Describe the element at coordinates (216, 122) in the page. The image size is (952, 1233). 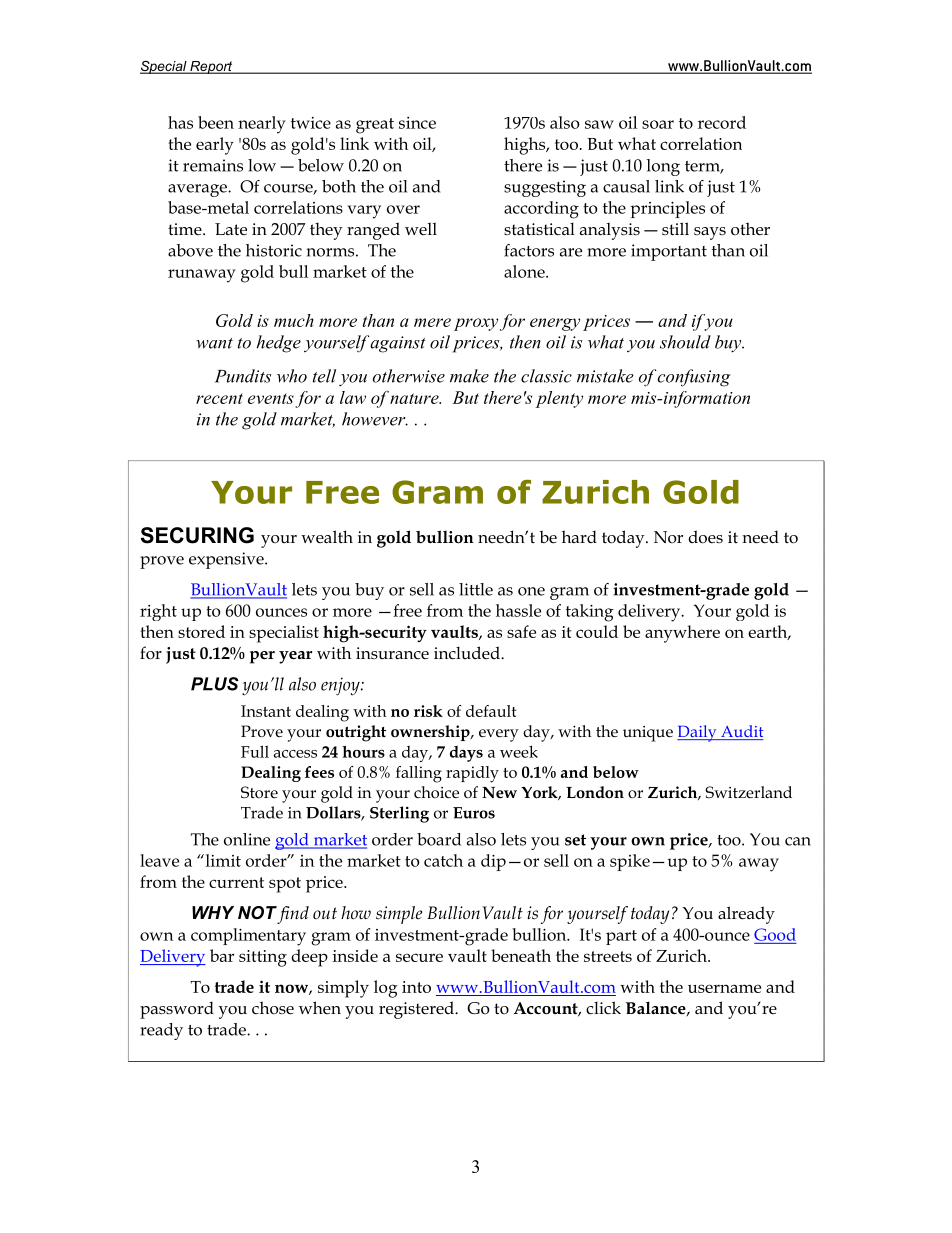
I see `been` at that location.
